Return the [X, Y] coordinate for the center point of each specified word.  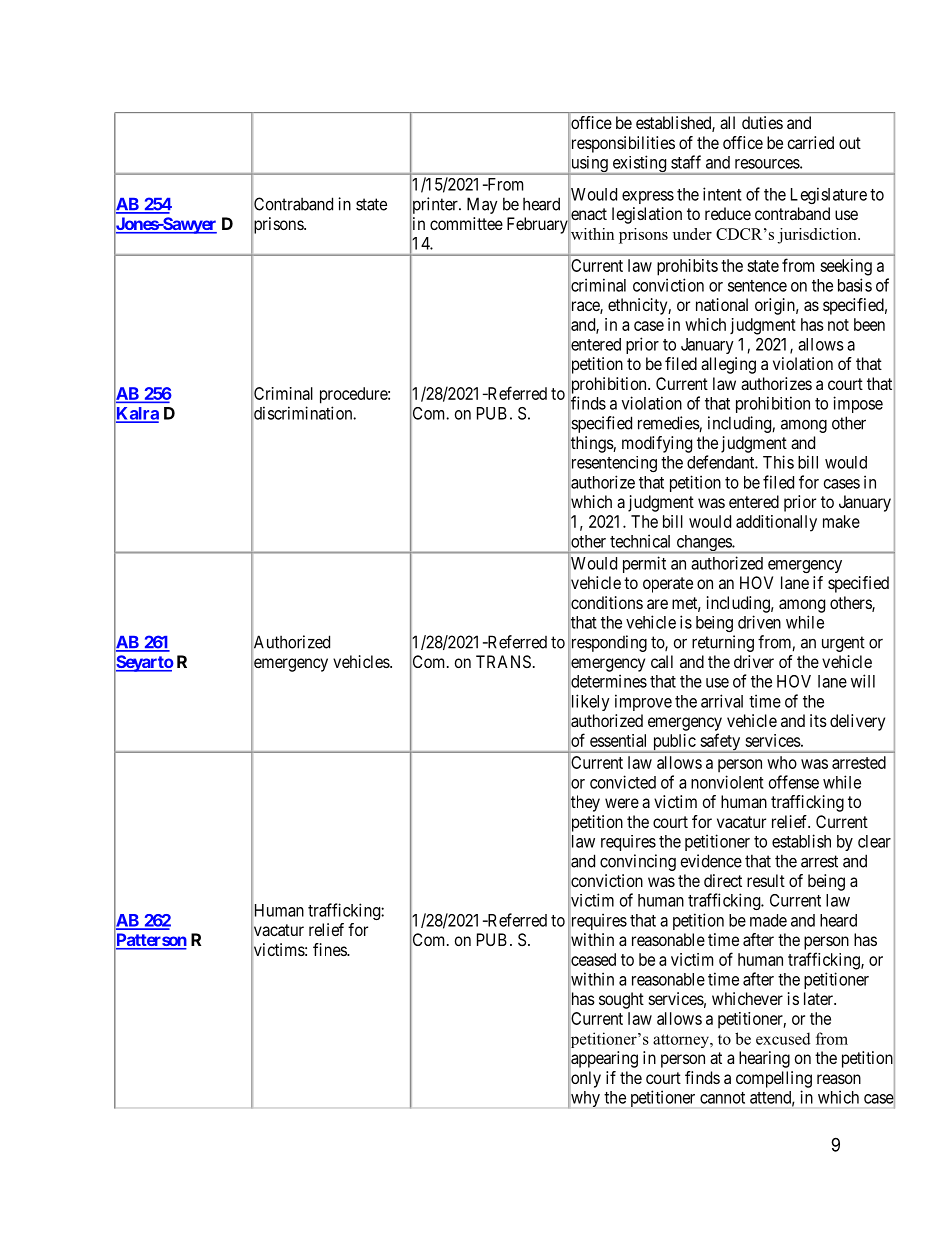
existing [639, 165]
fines [330, 949]
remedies [669, 424]
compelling [774, 1079]
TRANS [503, 661]
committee [466, 223]
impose [858, 404]
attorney [682, 1041]
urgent [843, 644]
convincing [638, 862]
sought [621, 1000]
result [766, 880]
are [657, 604]
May [482, 205]
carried [811, 142]
